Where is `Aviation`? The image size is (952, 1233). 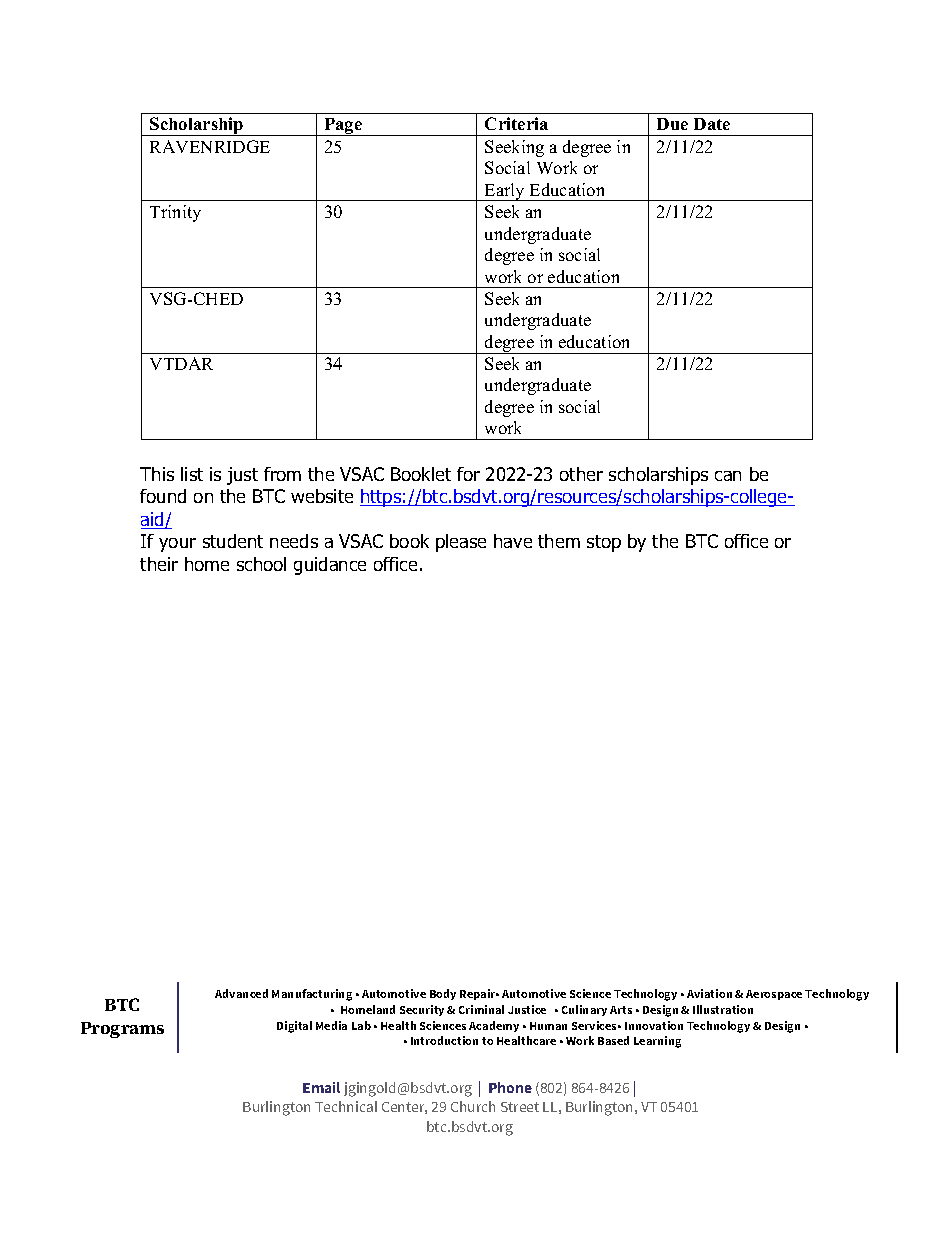
Aviation is located at coordinates (709, 993).
